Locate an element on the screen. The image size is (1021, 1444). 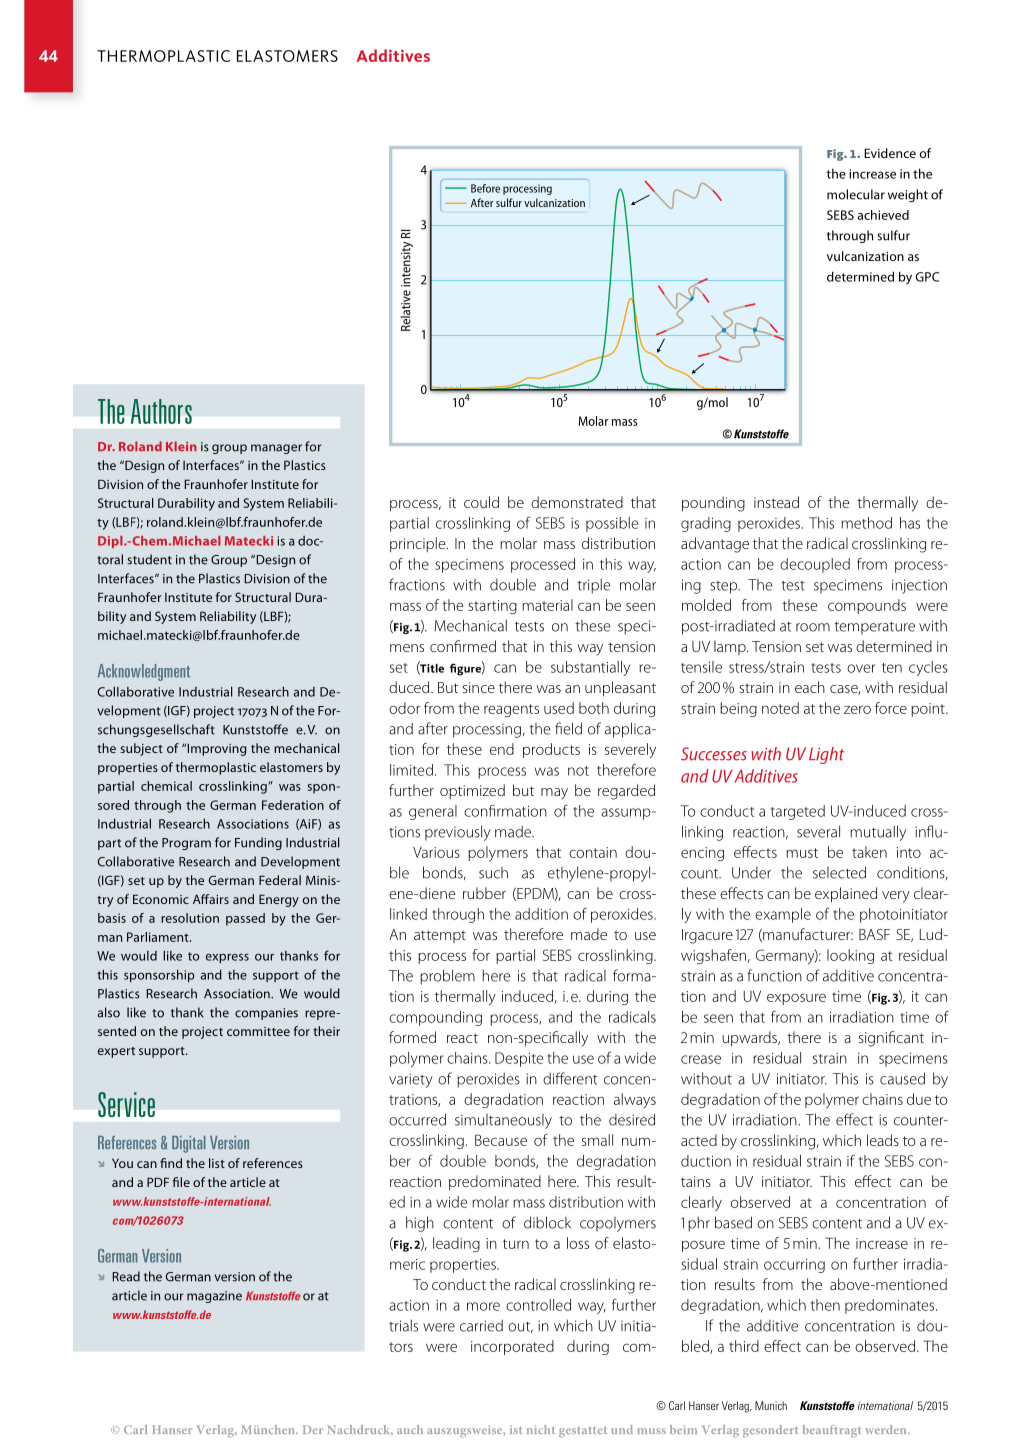
Before is located at coordinates (485, 188).
